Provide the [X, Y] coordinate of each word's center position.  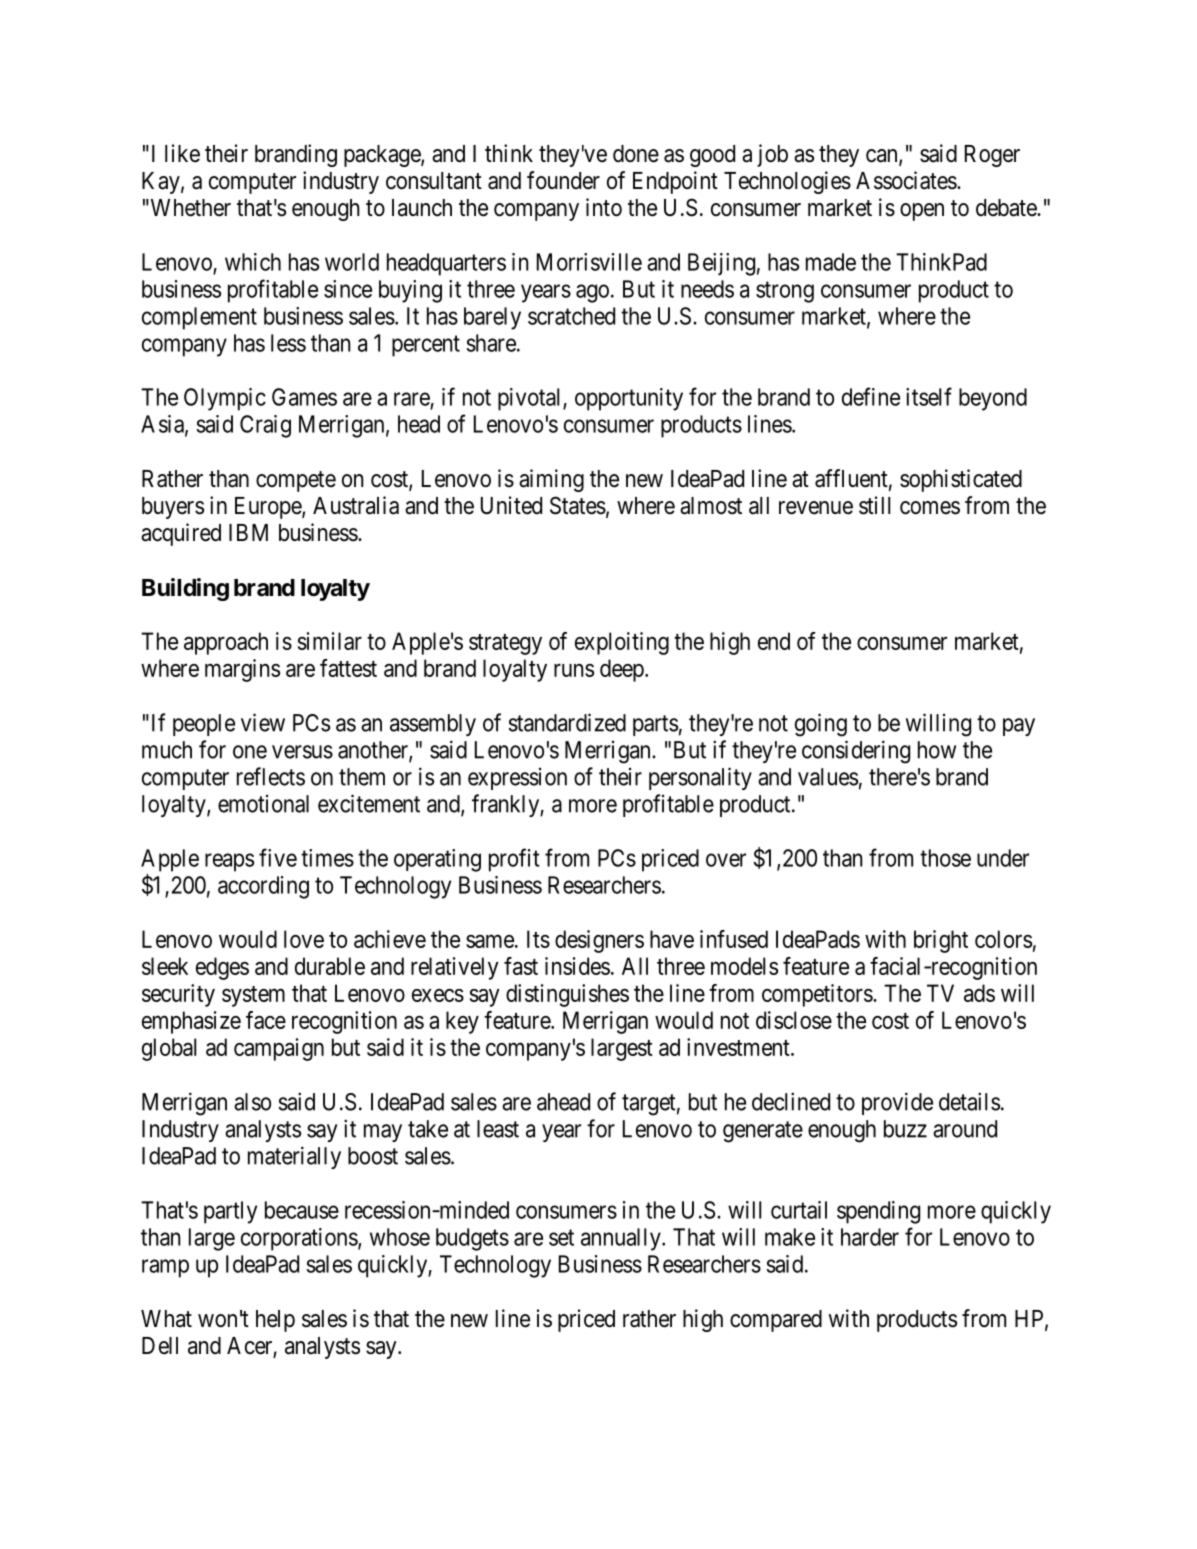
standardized [567, 722]
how [937, 750]
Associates [907, 180]
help [275, 1321]
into [604, 207]
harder [870, 1237]
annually [622, 1239]
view [263, 722]
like [182, 153]
